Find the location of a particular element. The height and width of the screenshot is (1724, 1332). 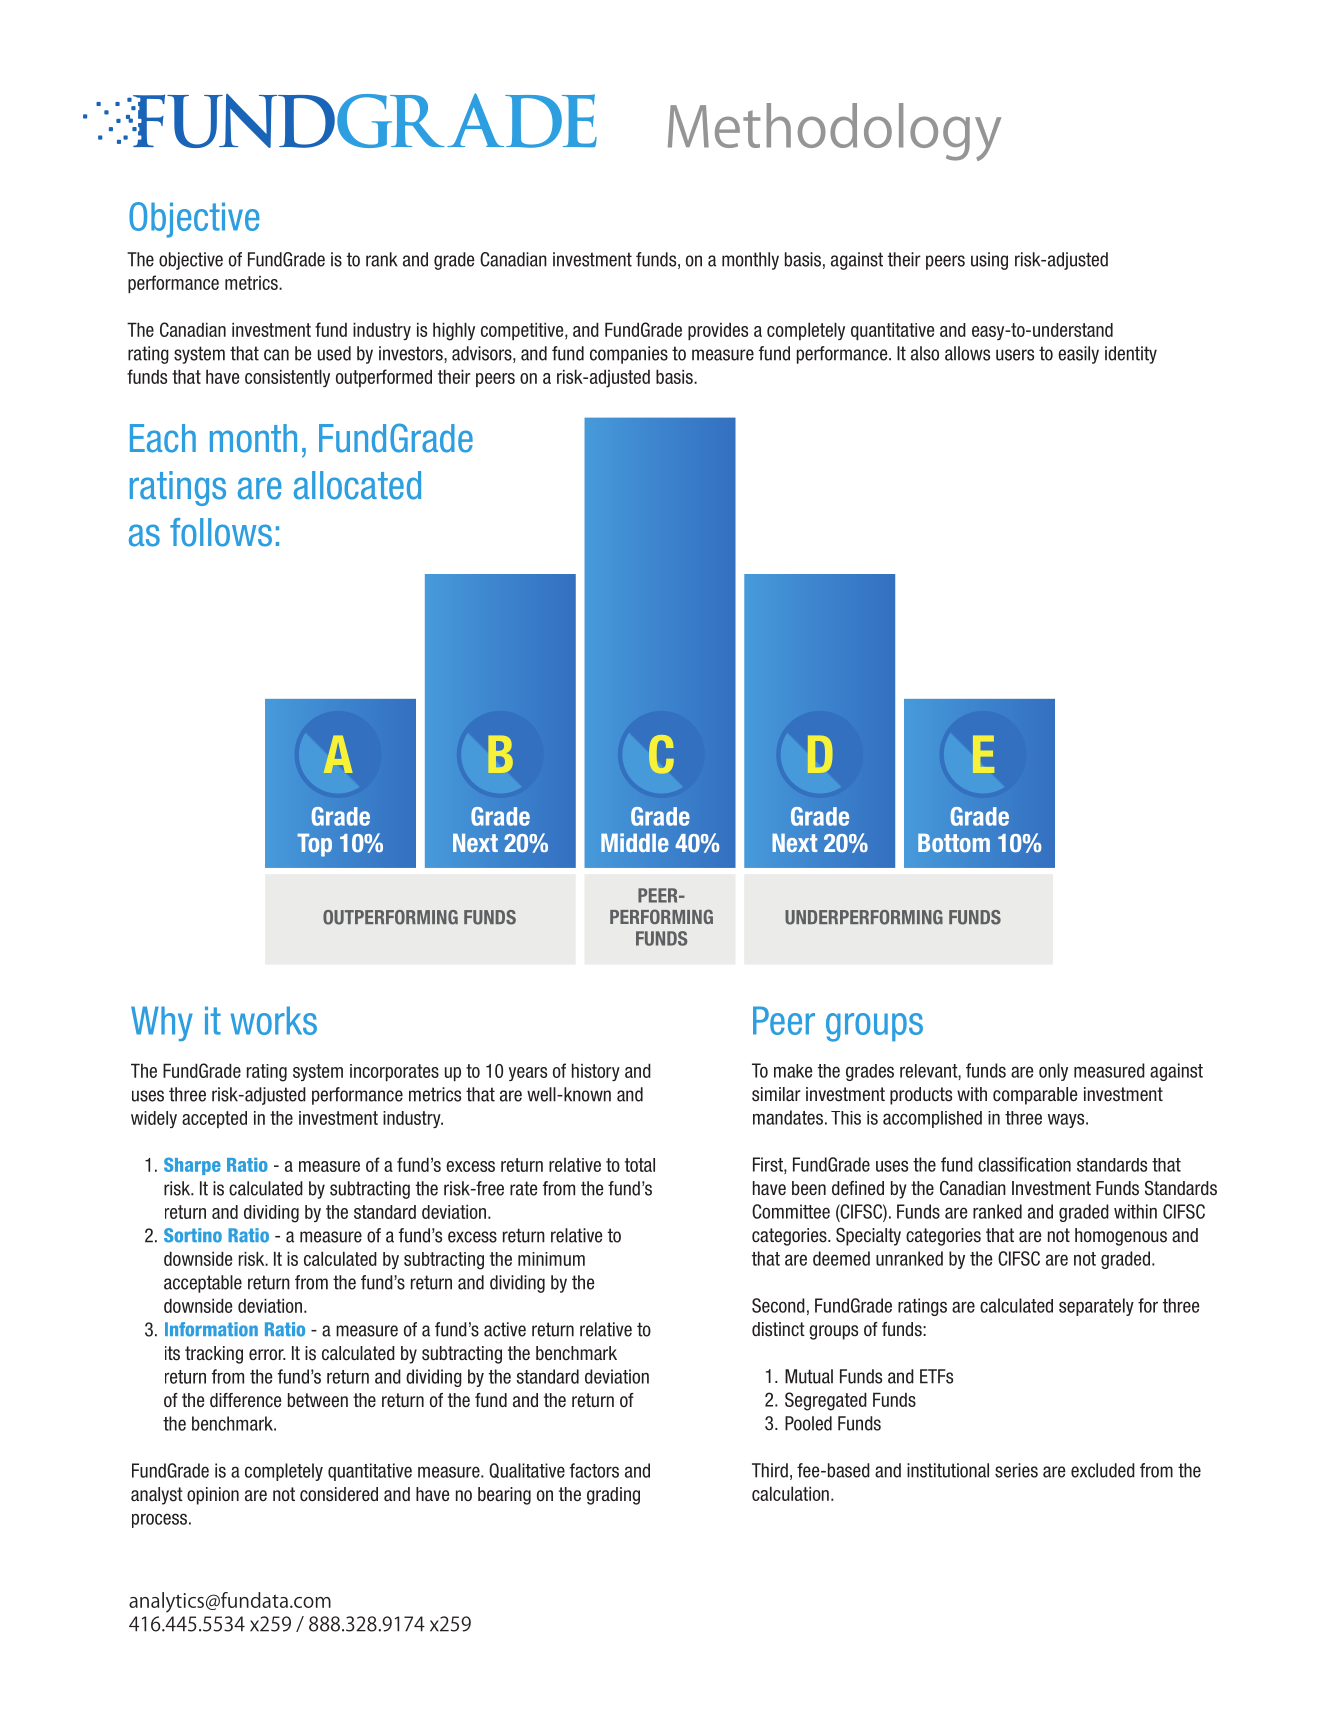

works is located at coordinates (274, 1020).
